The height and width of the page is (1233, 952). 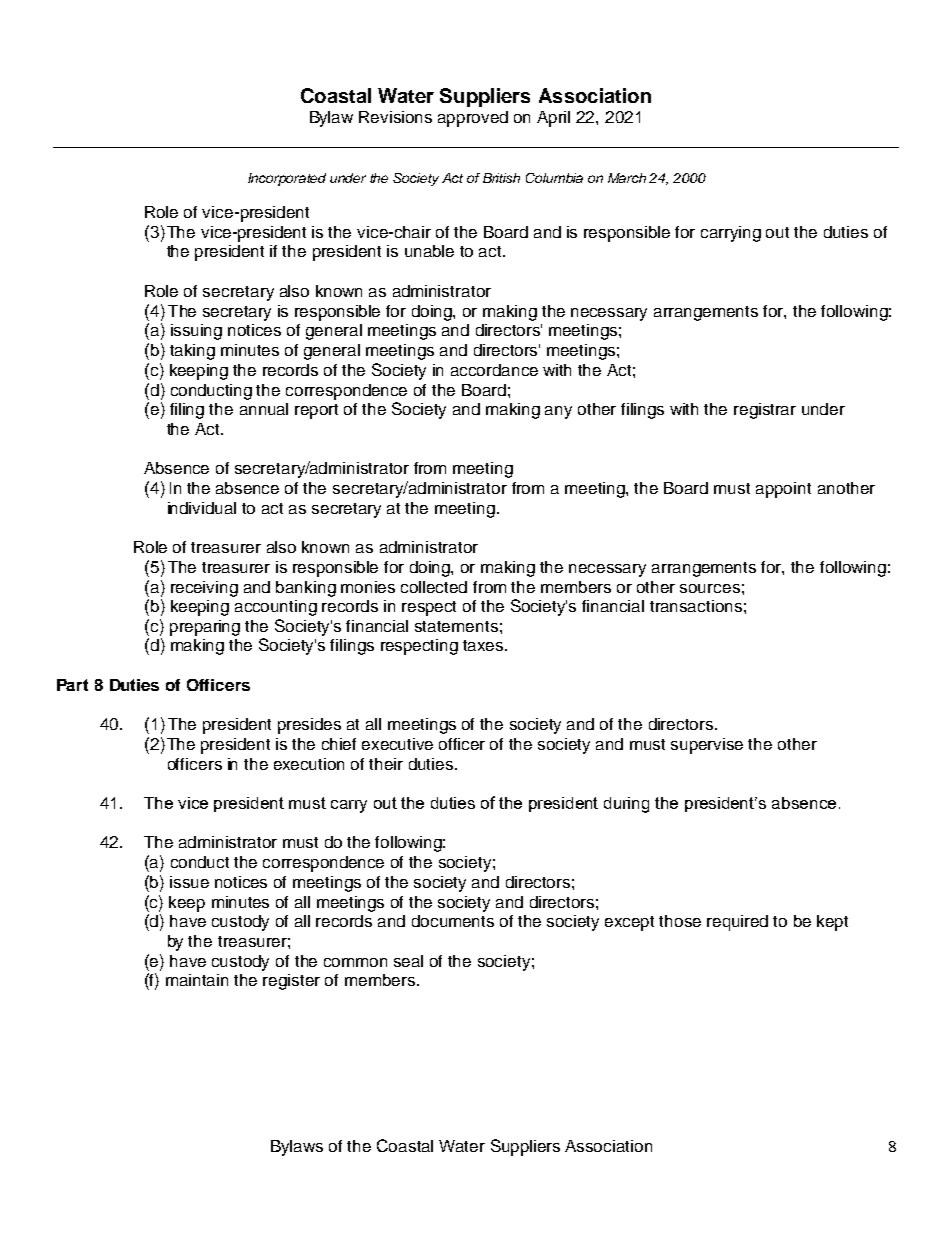 What do you see at coordinates (627, 178) in the page?
I see `March` at bounding box center [627, 178].
